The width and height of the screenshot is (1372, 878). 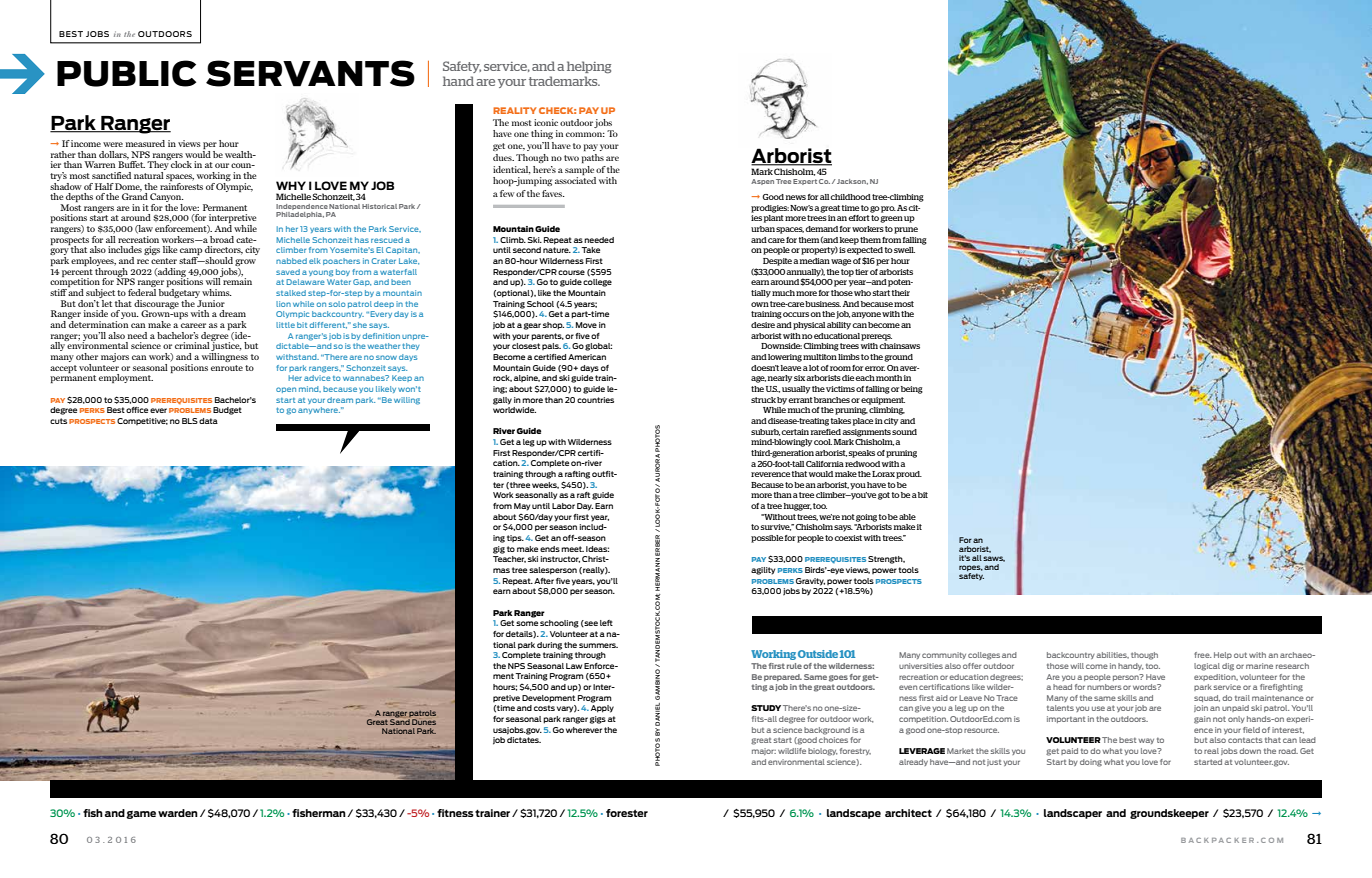 What do you see at coordinates (178, 813) in the screenshot?
I see `warden` at bounding box center [178, 813].
